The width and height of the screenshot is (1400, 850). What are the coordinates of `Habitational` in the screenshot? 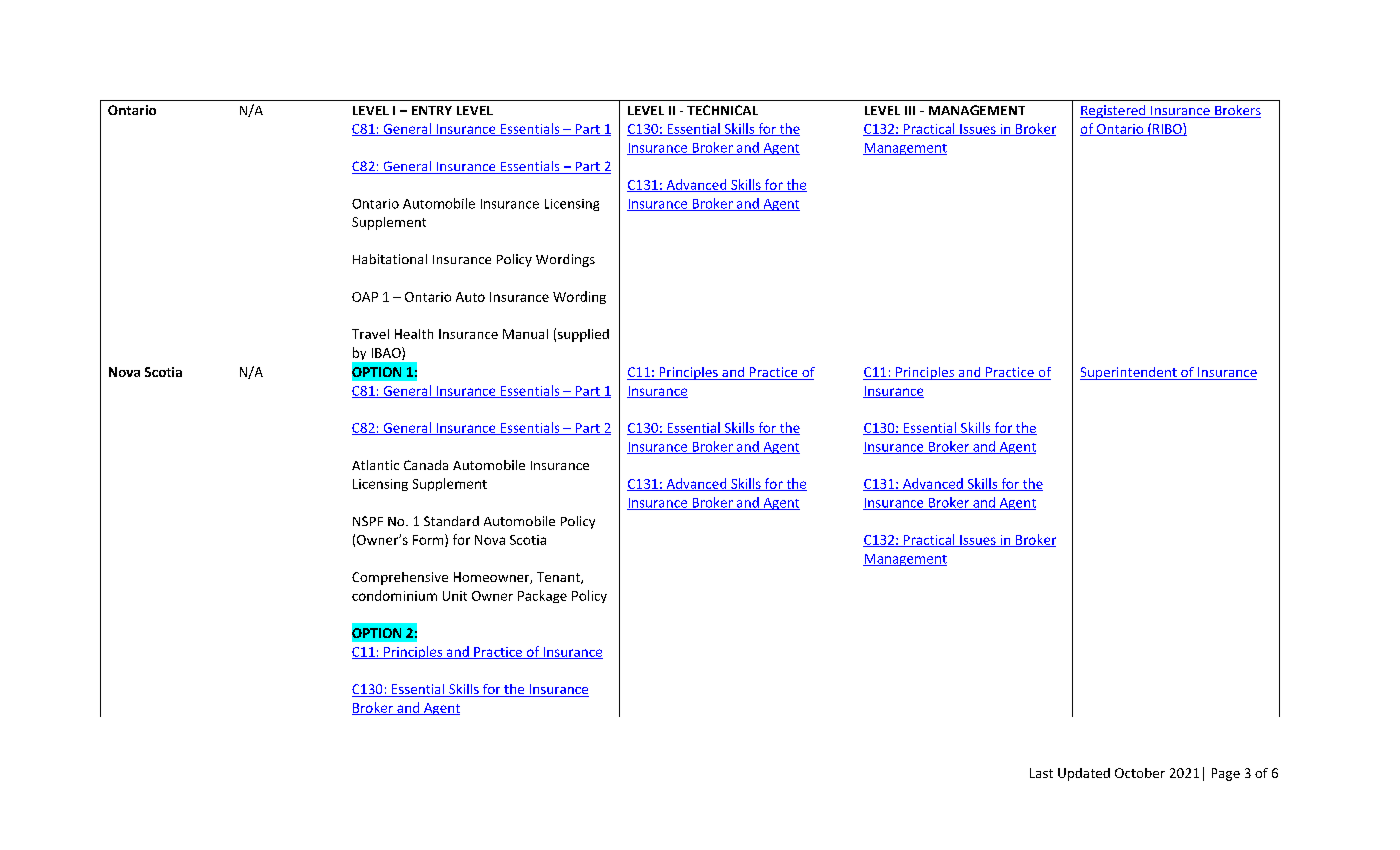 It's located at (390, 259).
